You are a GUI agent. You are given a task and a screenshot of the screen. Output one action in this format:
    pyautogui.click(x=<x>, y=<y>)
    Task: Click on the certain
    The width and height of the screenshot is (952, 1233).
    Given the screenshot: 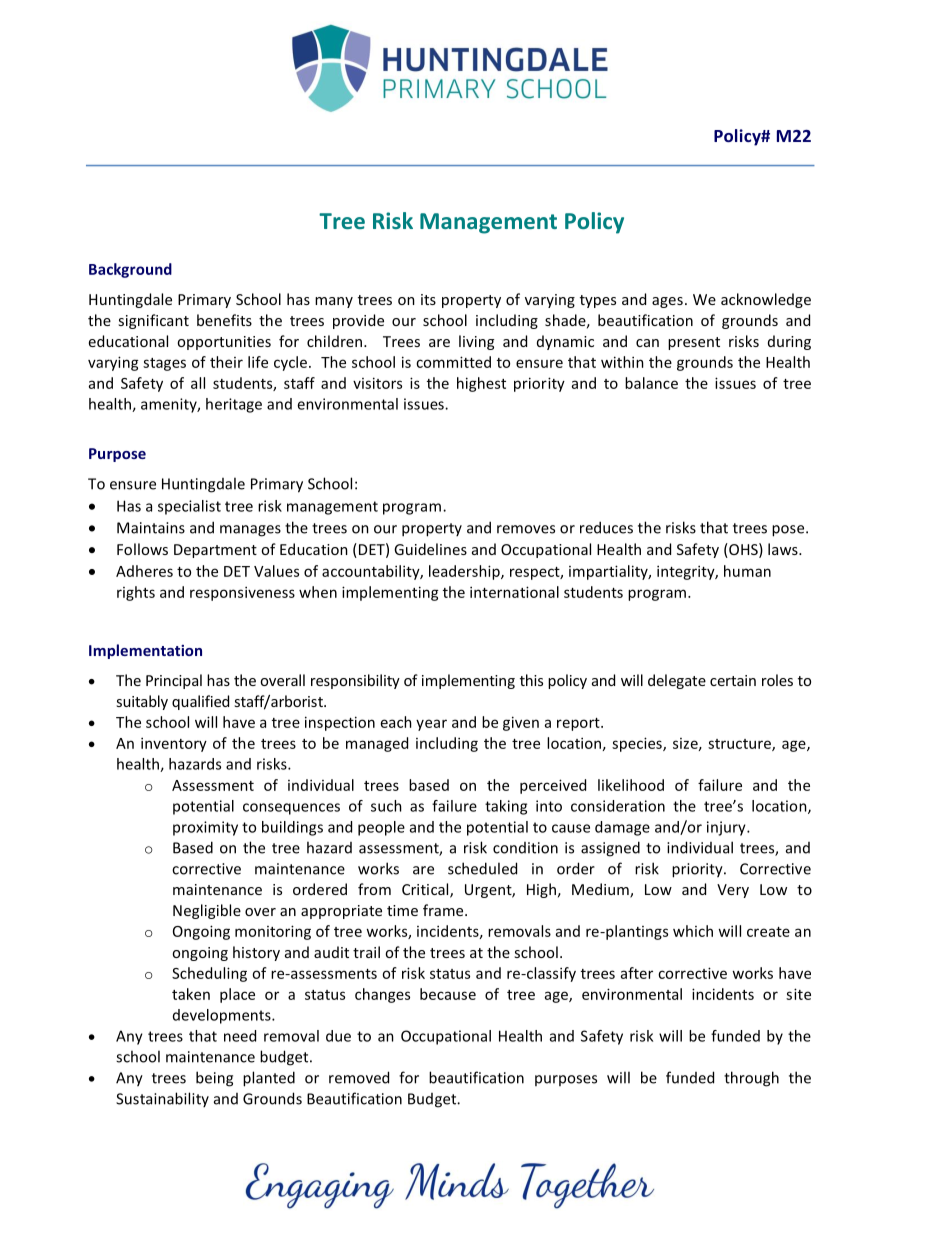 What is the action you would take?
    pyautogui.click(x=733, y=680)
